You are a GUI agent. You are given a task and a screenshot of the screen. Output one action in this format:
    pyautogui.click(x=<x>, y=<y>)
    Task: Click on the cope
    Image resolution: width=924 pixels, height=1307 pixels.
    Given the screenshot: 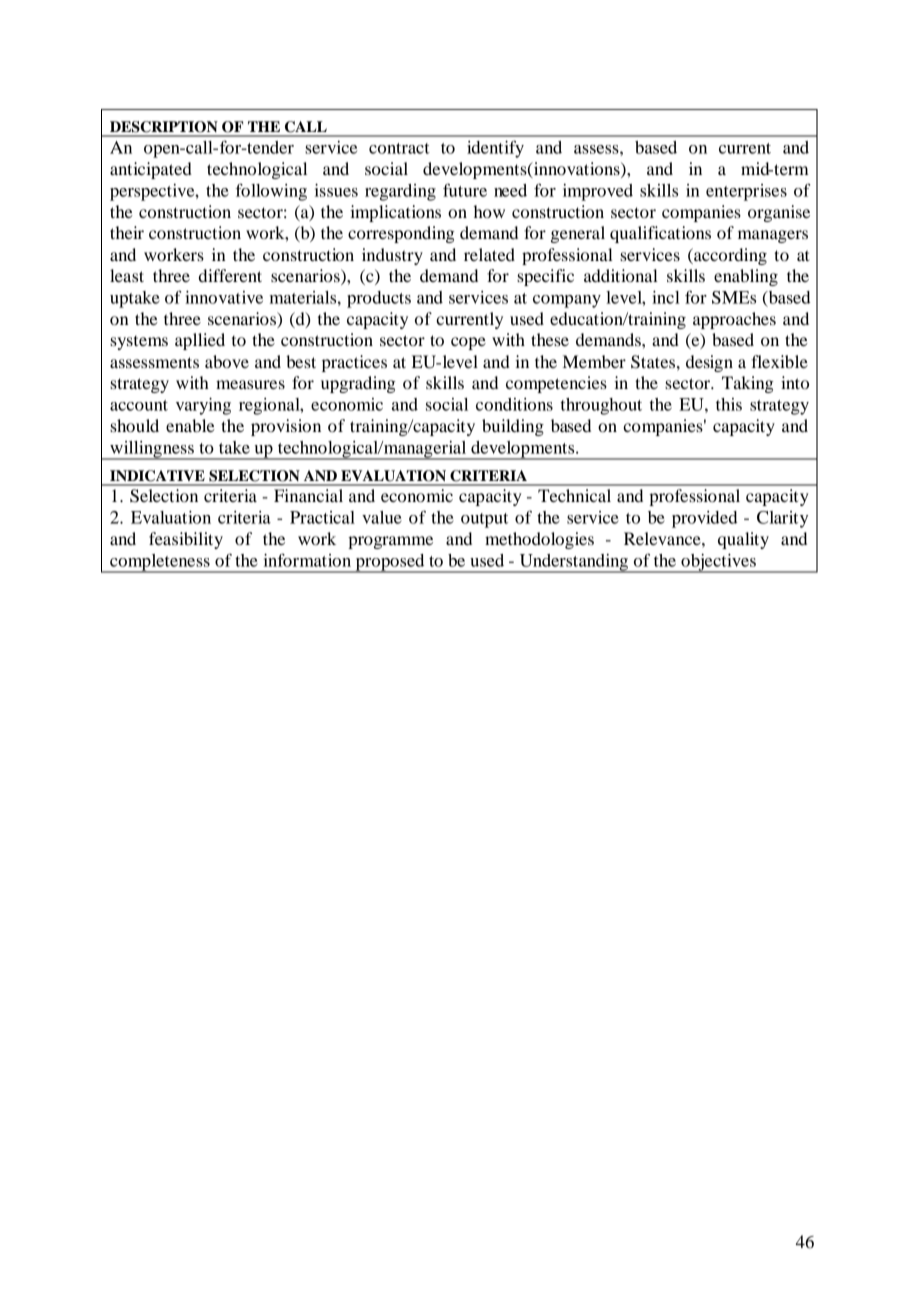 What is the action you would take?
    pyautogui.click(x=468, y=343)
